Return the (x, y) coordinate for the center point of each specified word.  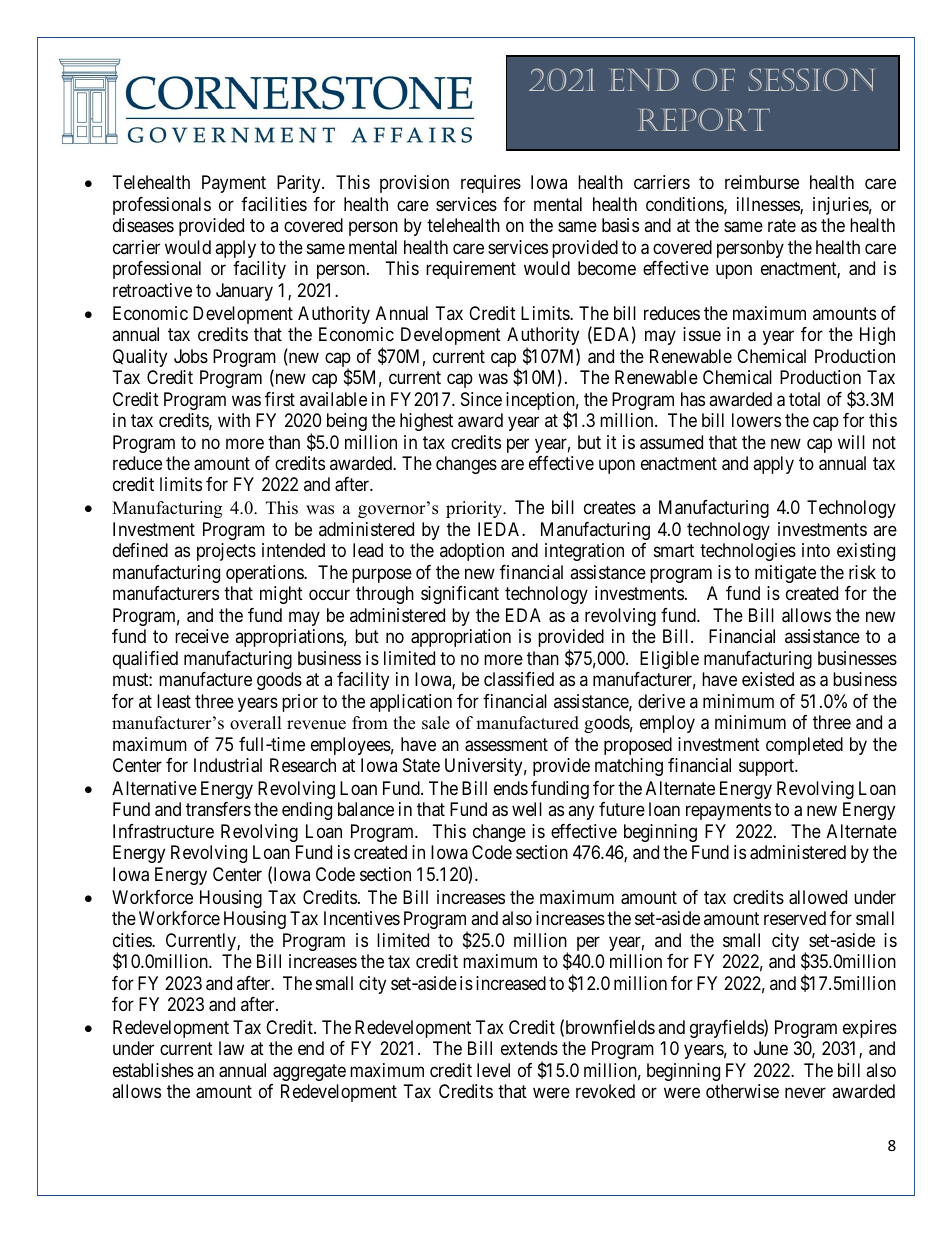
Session (811, 79)
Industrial (228, 765)
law (231, 1048)
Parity (300, 184)
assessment (506, 745)
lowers (756, 420)
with (234, 420)
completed (804, 746)
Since (481, 399)
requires (491, 184)
